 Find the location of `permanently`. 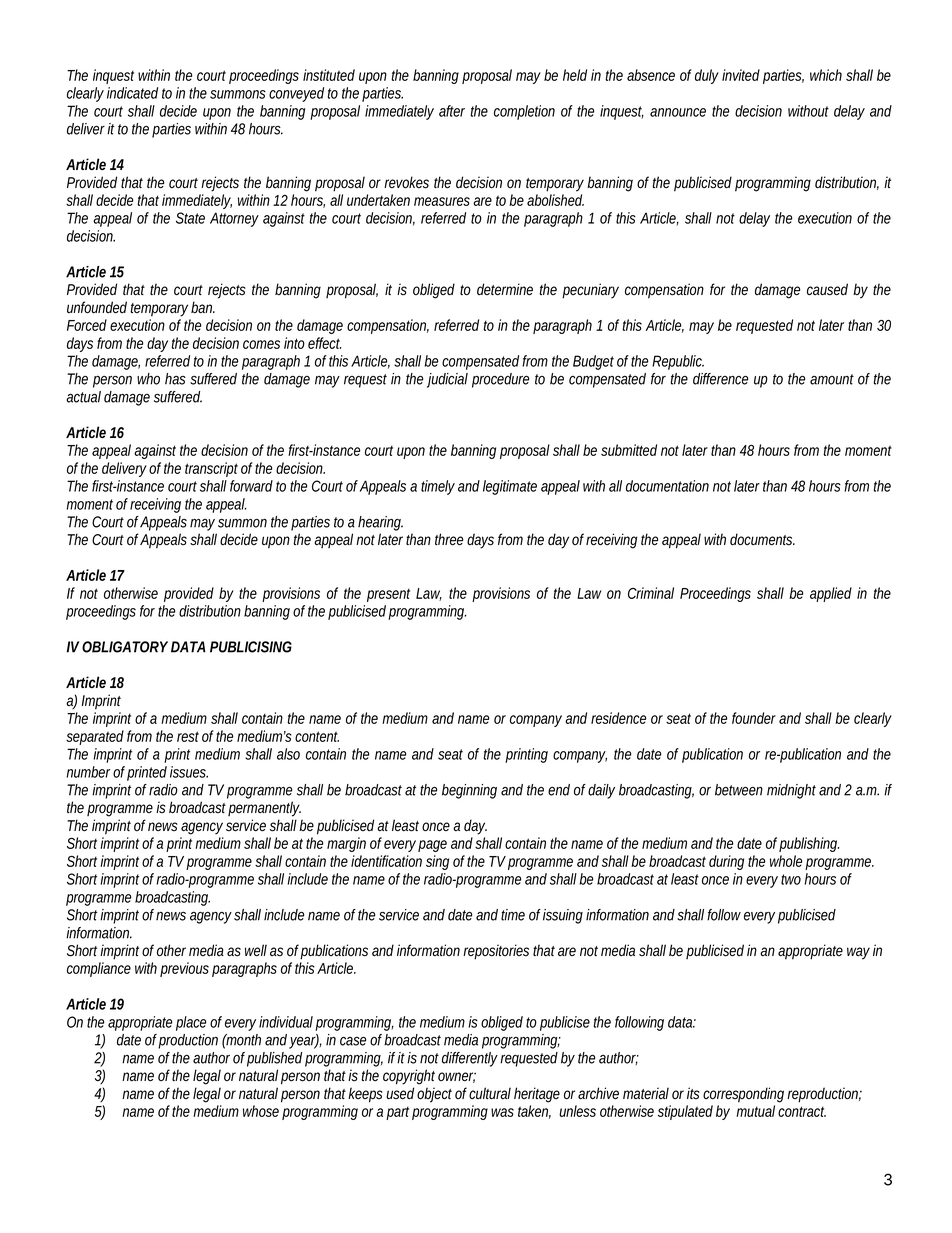

permanently is located at coordinates (264, 809).
